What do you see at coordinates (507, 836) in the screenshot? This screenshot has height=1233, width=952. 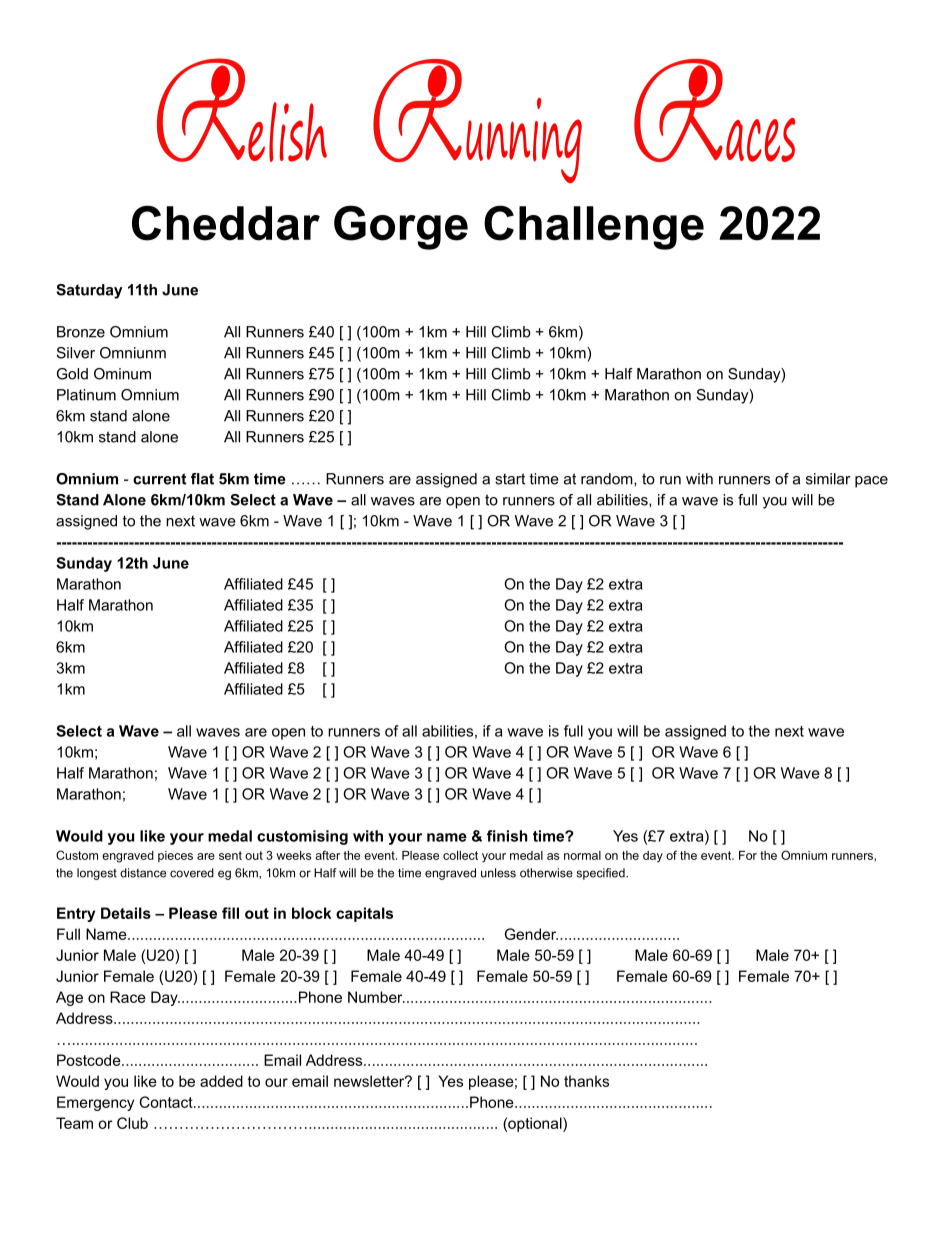 I see `finish` at bounding box center [507, 836].
